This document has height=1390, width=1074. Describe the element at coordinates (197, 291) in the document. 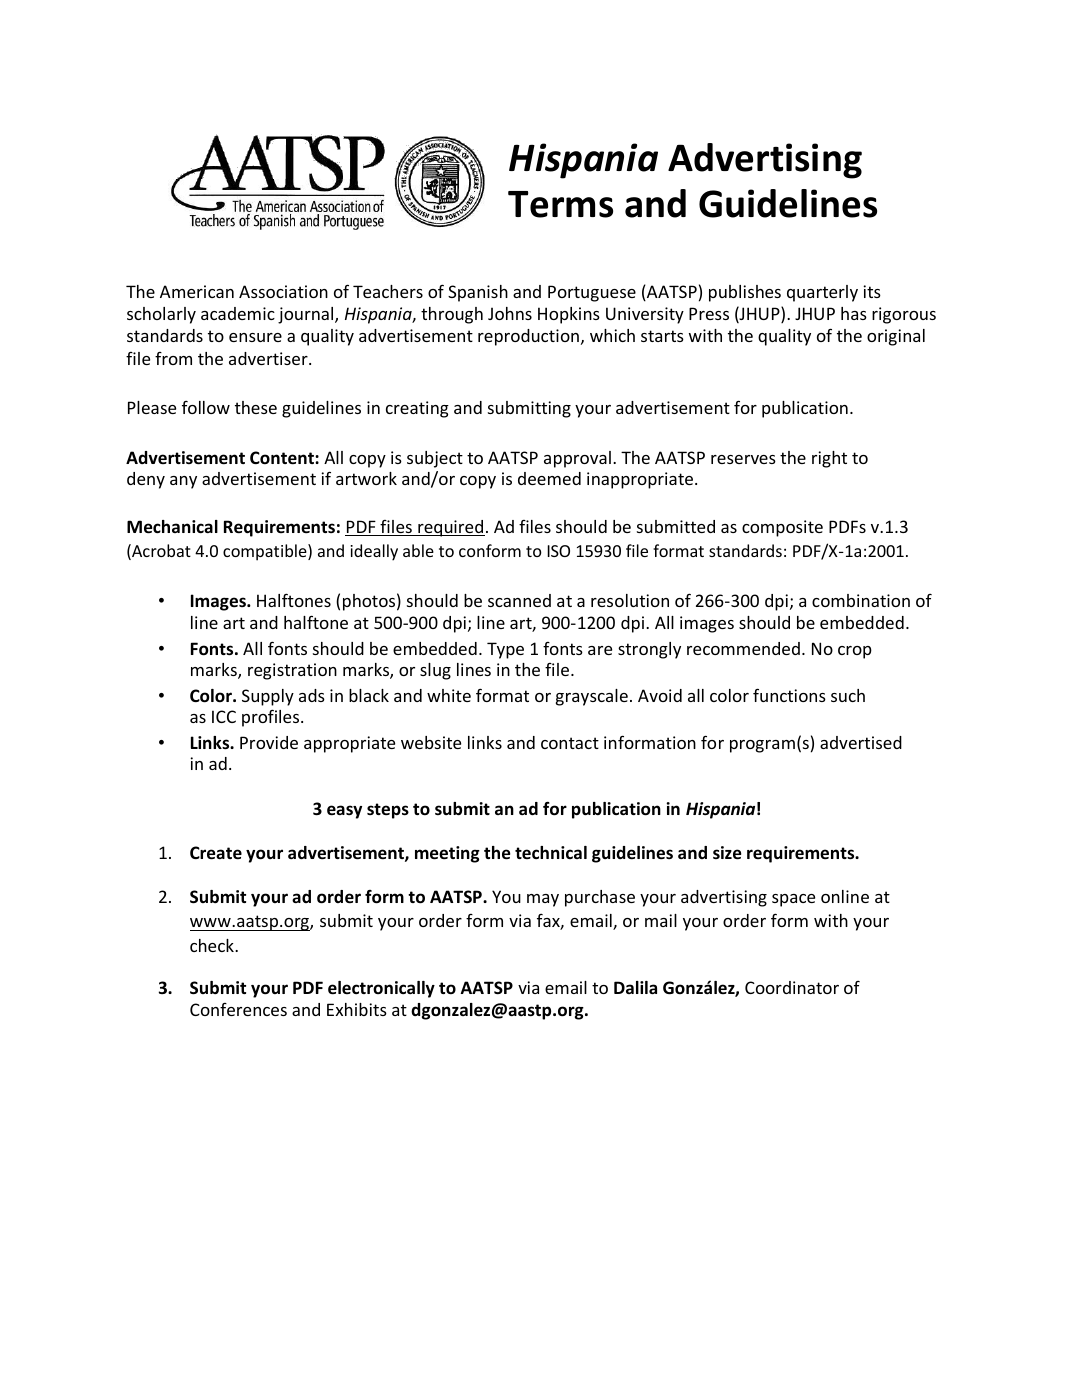

I see `American` at that location.
